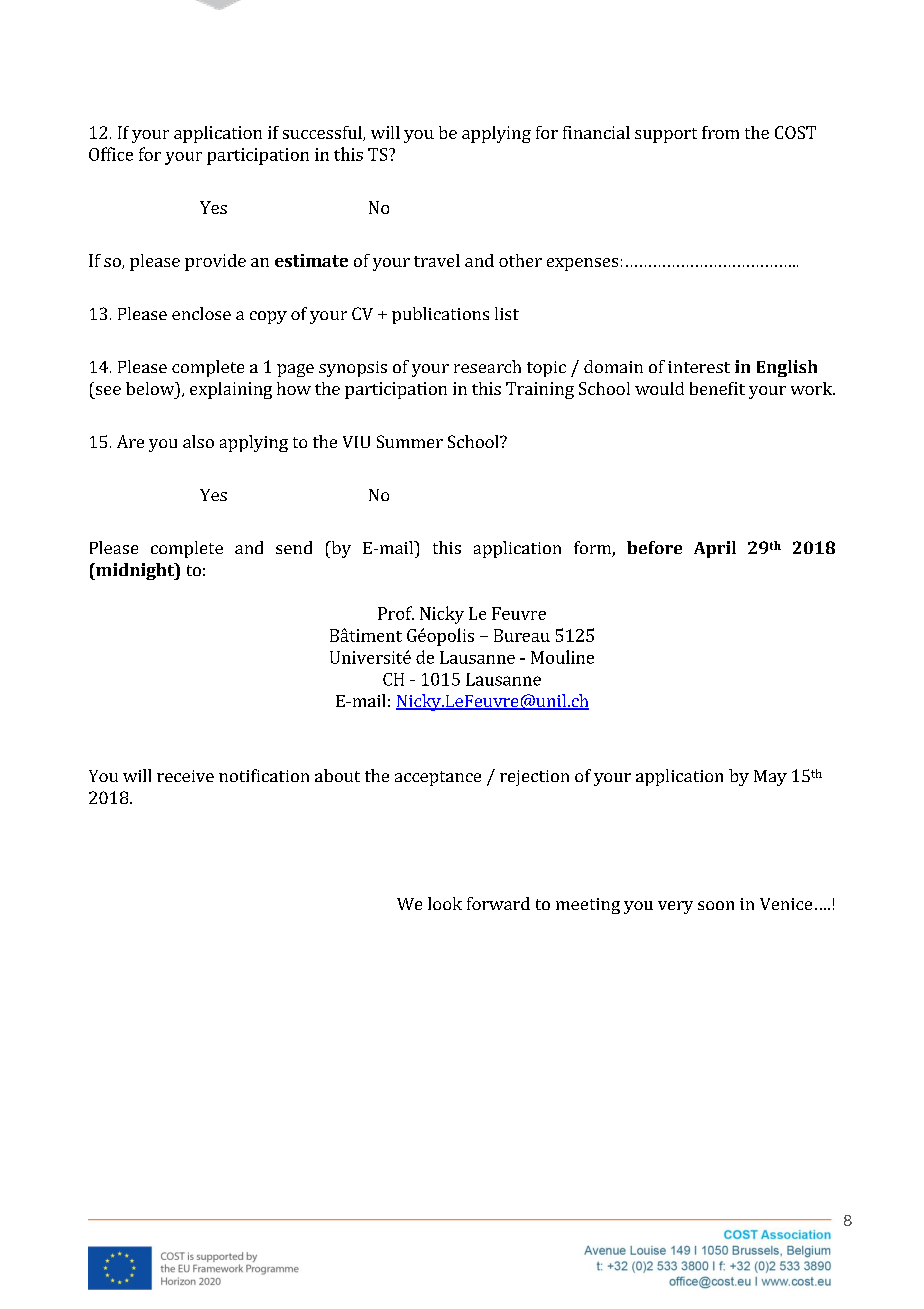 This screenshot has width=924, height=1309. Describe the element at coordinates (720, 132) in the screenshot. I see `from` at that location.
